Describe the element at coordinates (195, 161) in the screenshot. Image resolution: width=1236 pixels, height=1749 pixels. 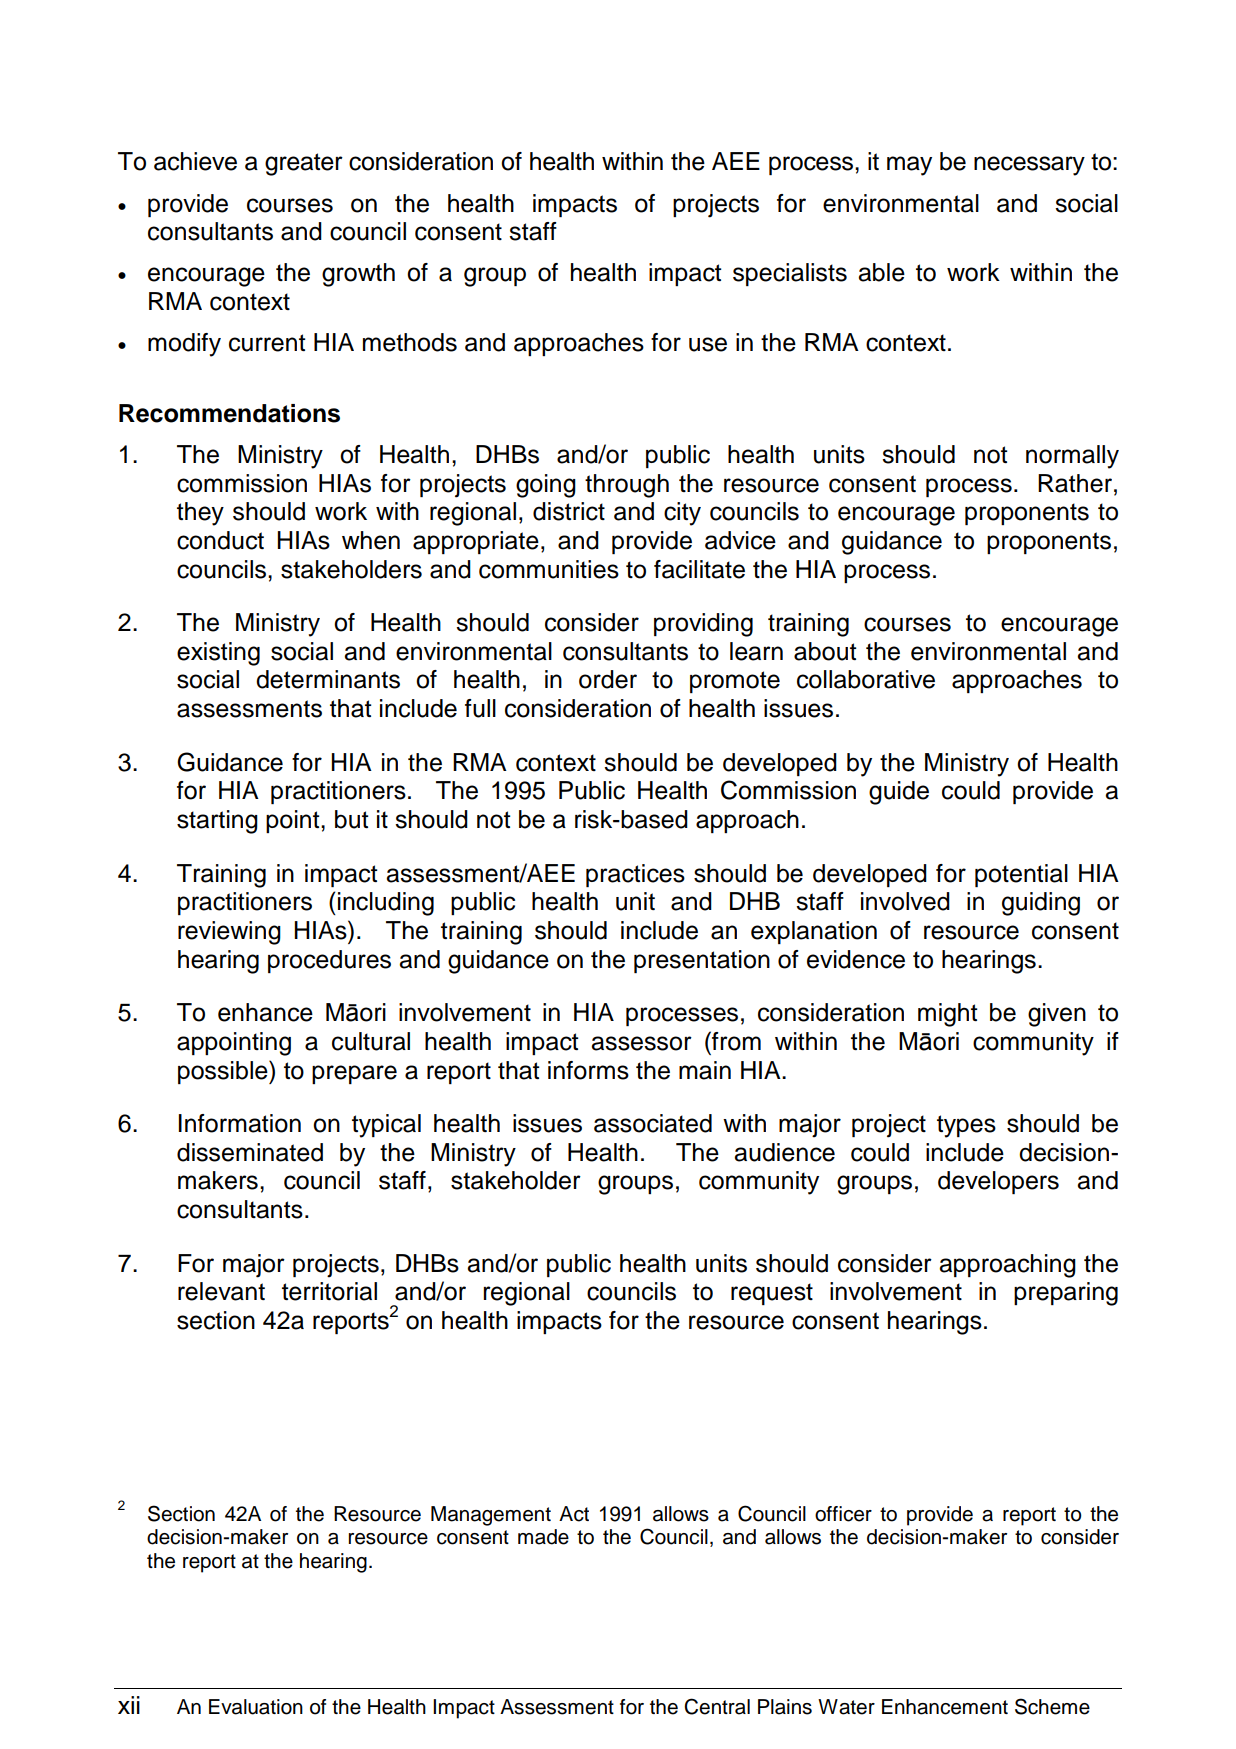
I see `achieve` at that location.
